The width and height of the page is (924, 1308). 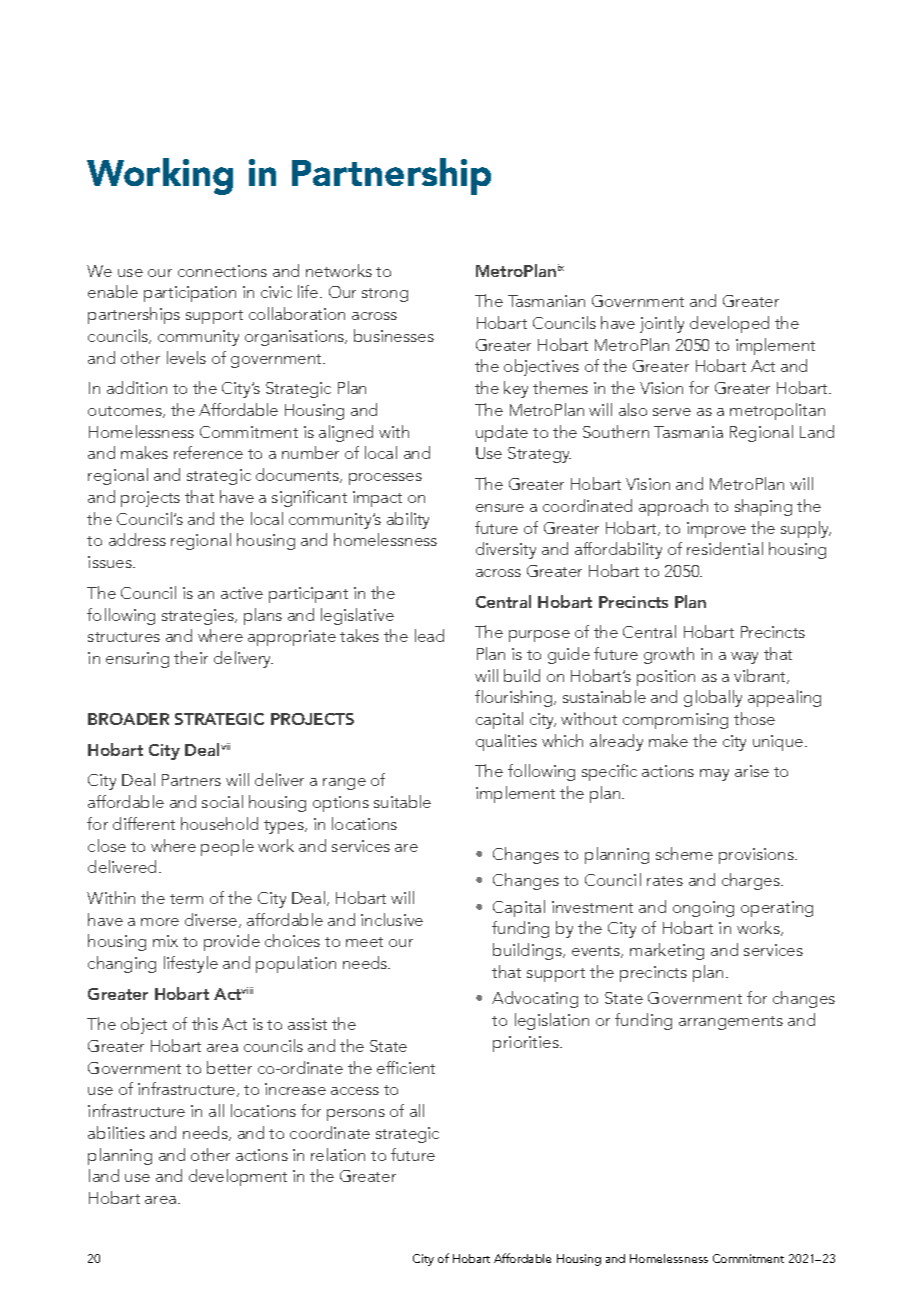 What do you see at coordinates (385, 295) in the page?
I see `strong` at bounding box center [385, 295].
